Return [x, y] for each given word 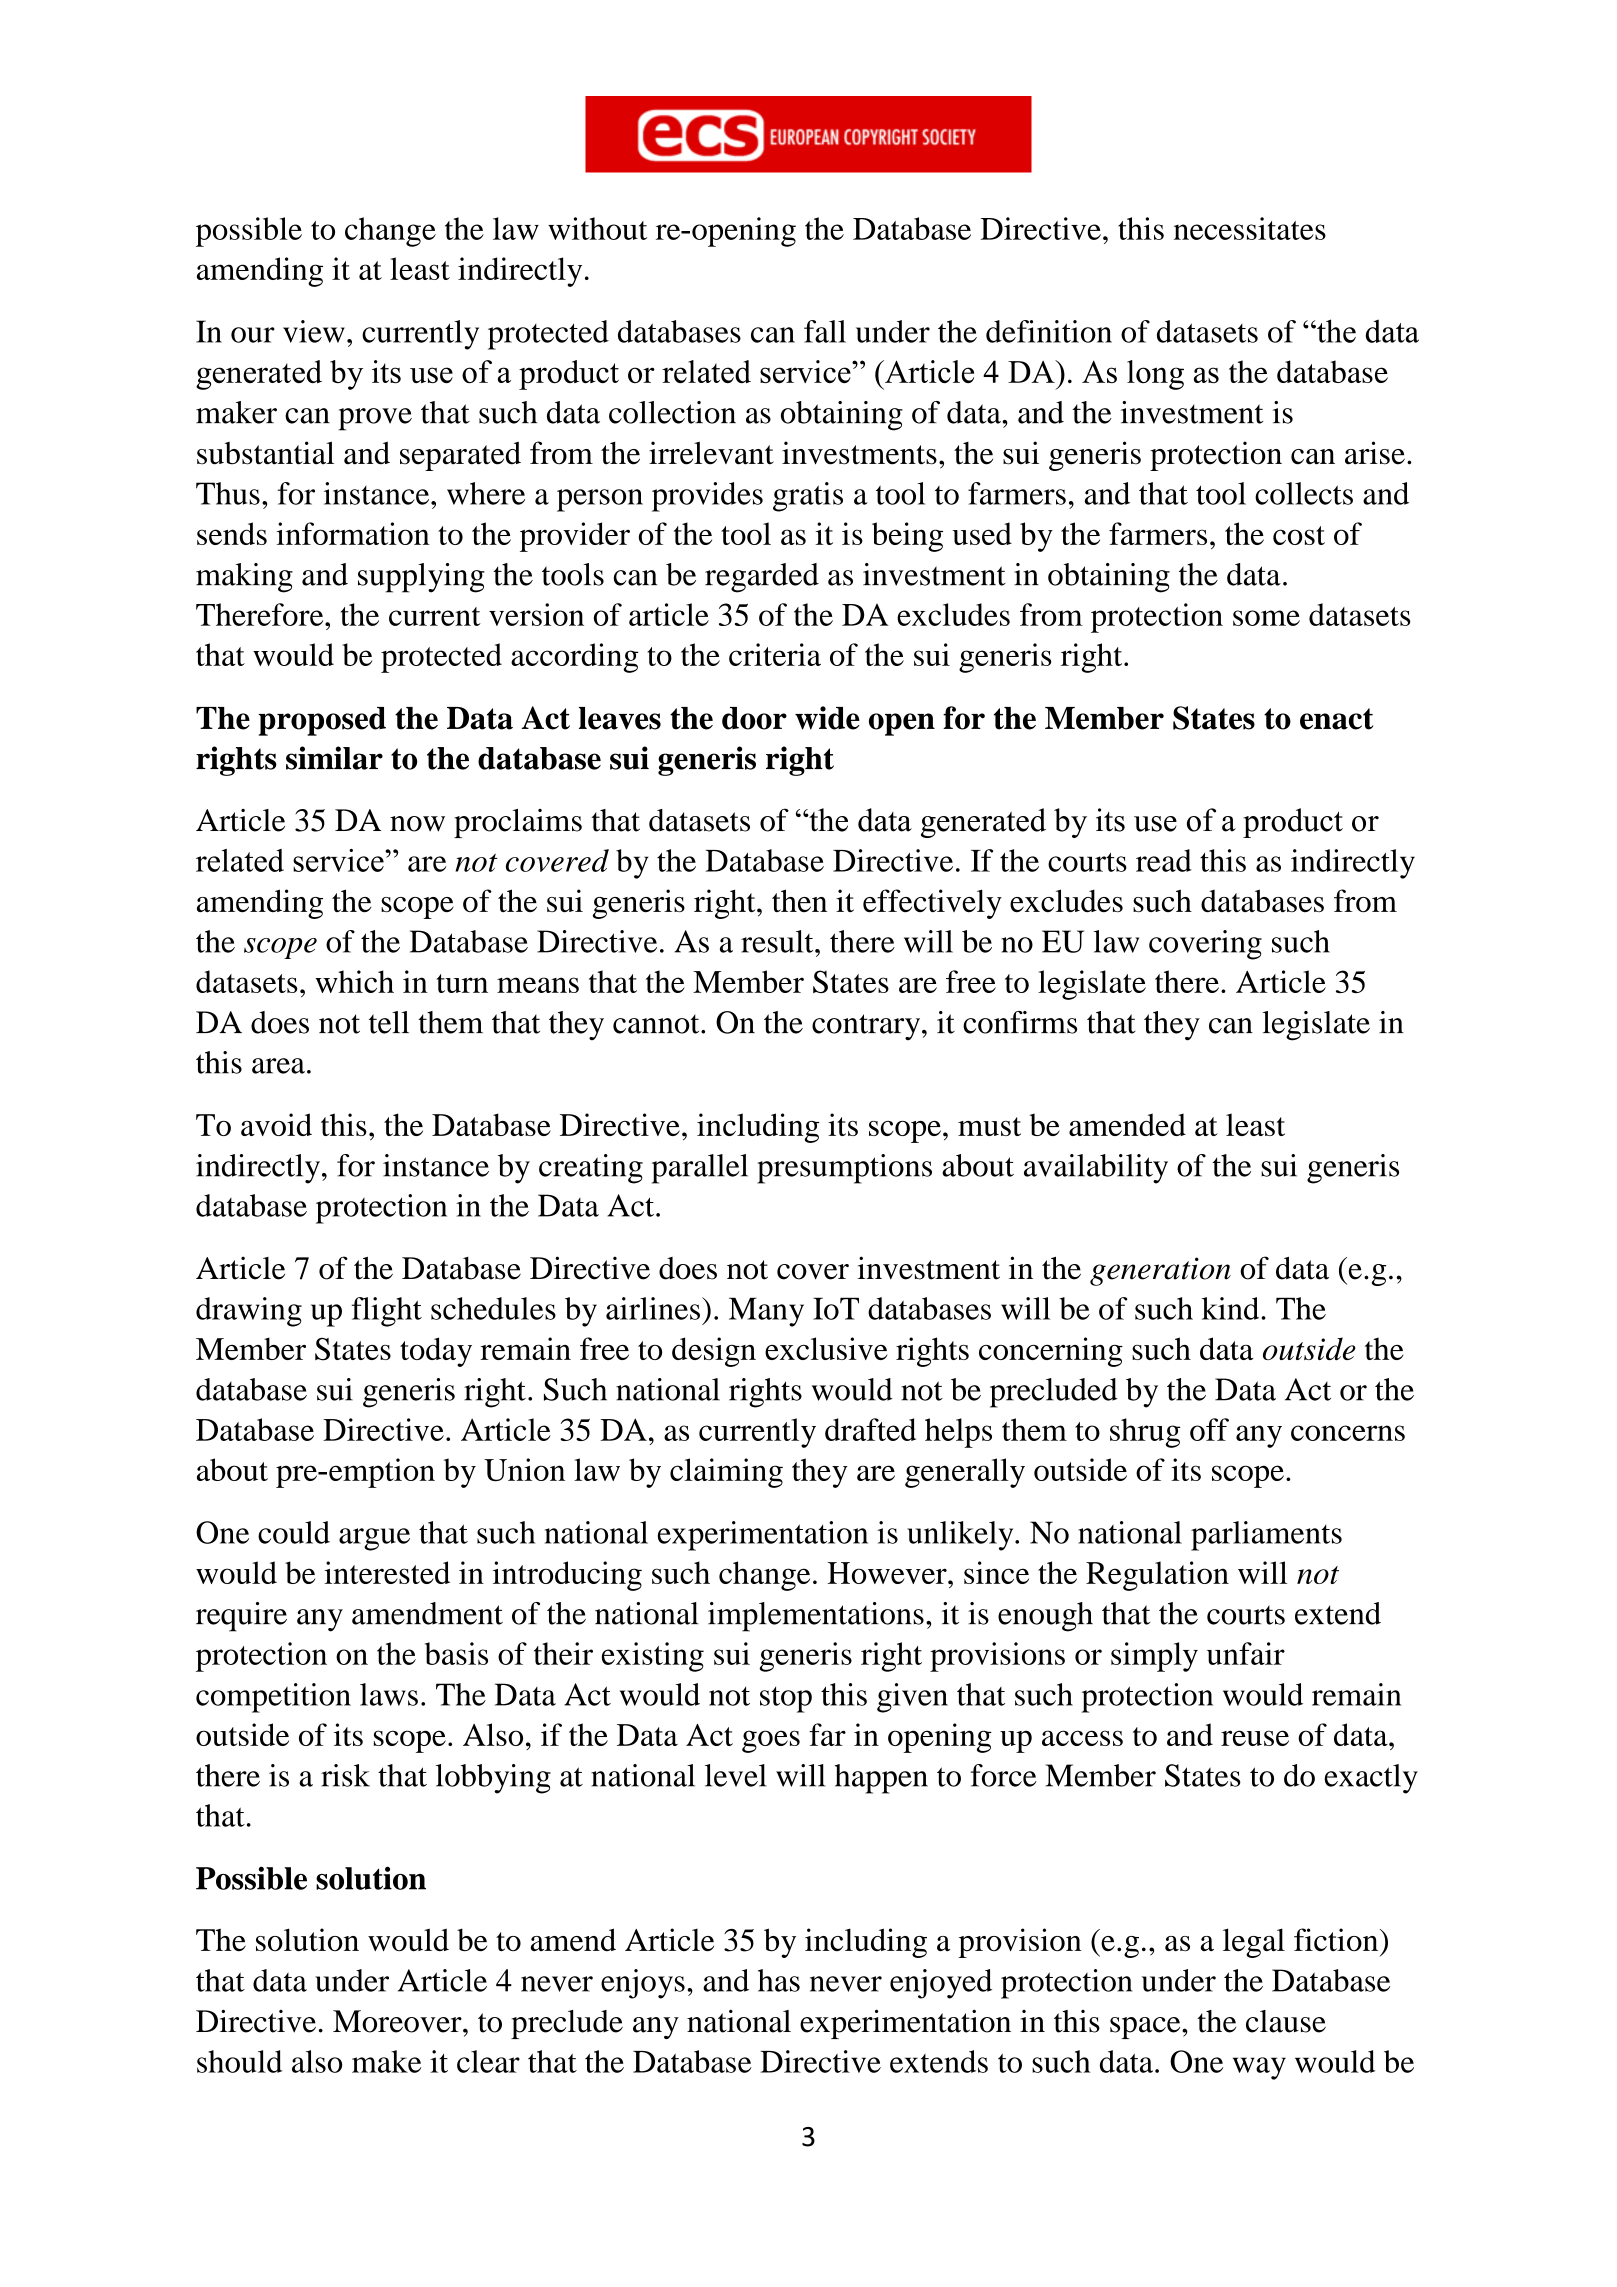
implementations [816, 1617]
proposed [322, 721]
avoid [276, 1124]
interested [387, 1572]
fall [825, 331]
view [314, 331]
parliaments [1266, 1536]
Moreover [398, 2021]
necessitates [1250, 228]
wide [827, 718]
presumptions [844, 1169]
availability [1096, 1169]
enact [1336, 719]
